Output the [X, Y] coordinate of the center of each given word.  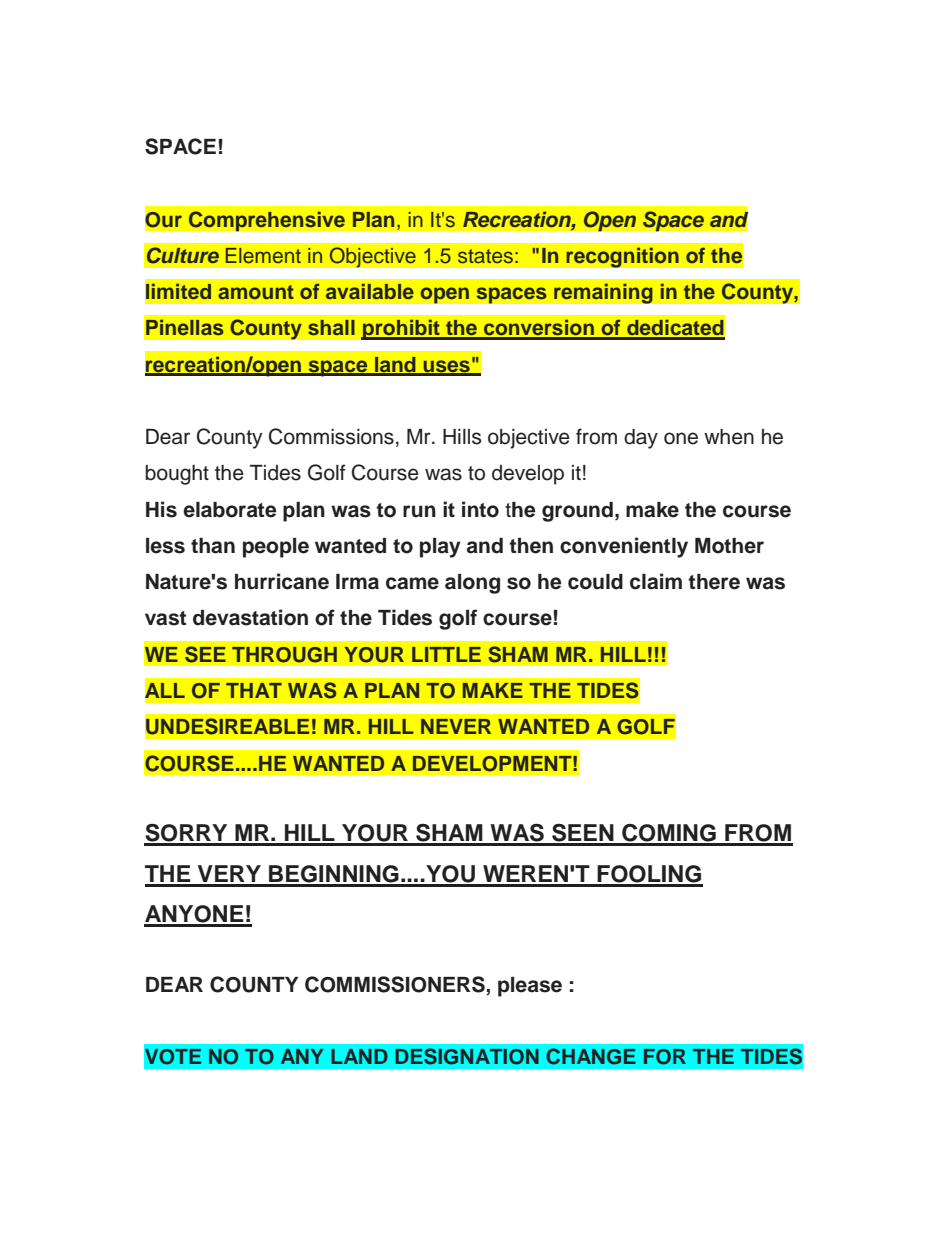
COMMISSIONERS [396, 985]
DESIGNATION [467, 1056]
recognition [622, 257]
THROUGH [284, 655]
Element [263, 255]
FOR [665, 1057]
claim [656, 581]
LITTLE [446, 654]
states [485, 256]
